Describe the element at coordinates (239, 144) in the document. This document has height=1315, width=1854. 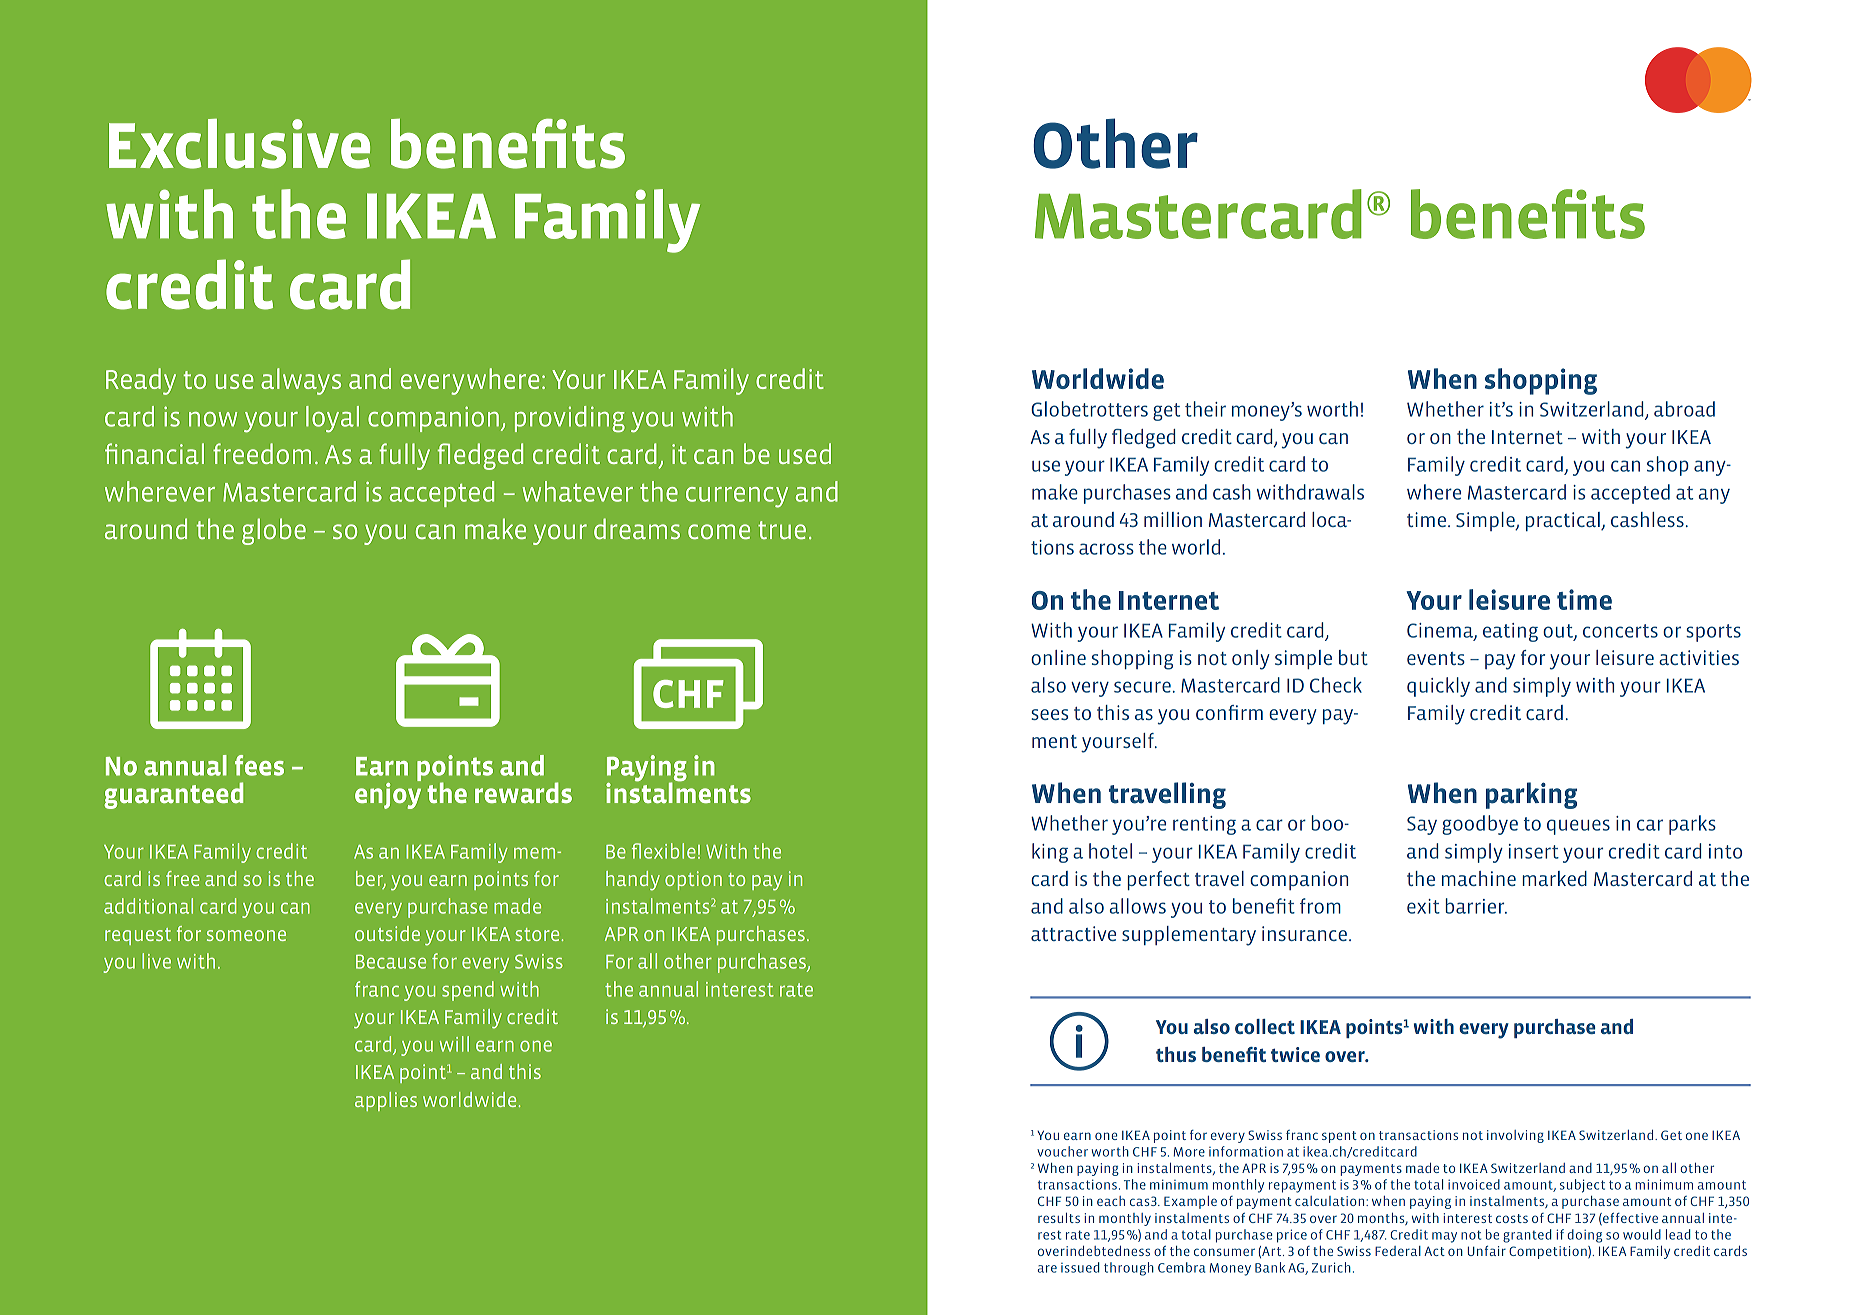
I see `Exclusive` at that location.
